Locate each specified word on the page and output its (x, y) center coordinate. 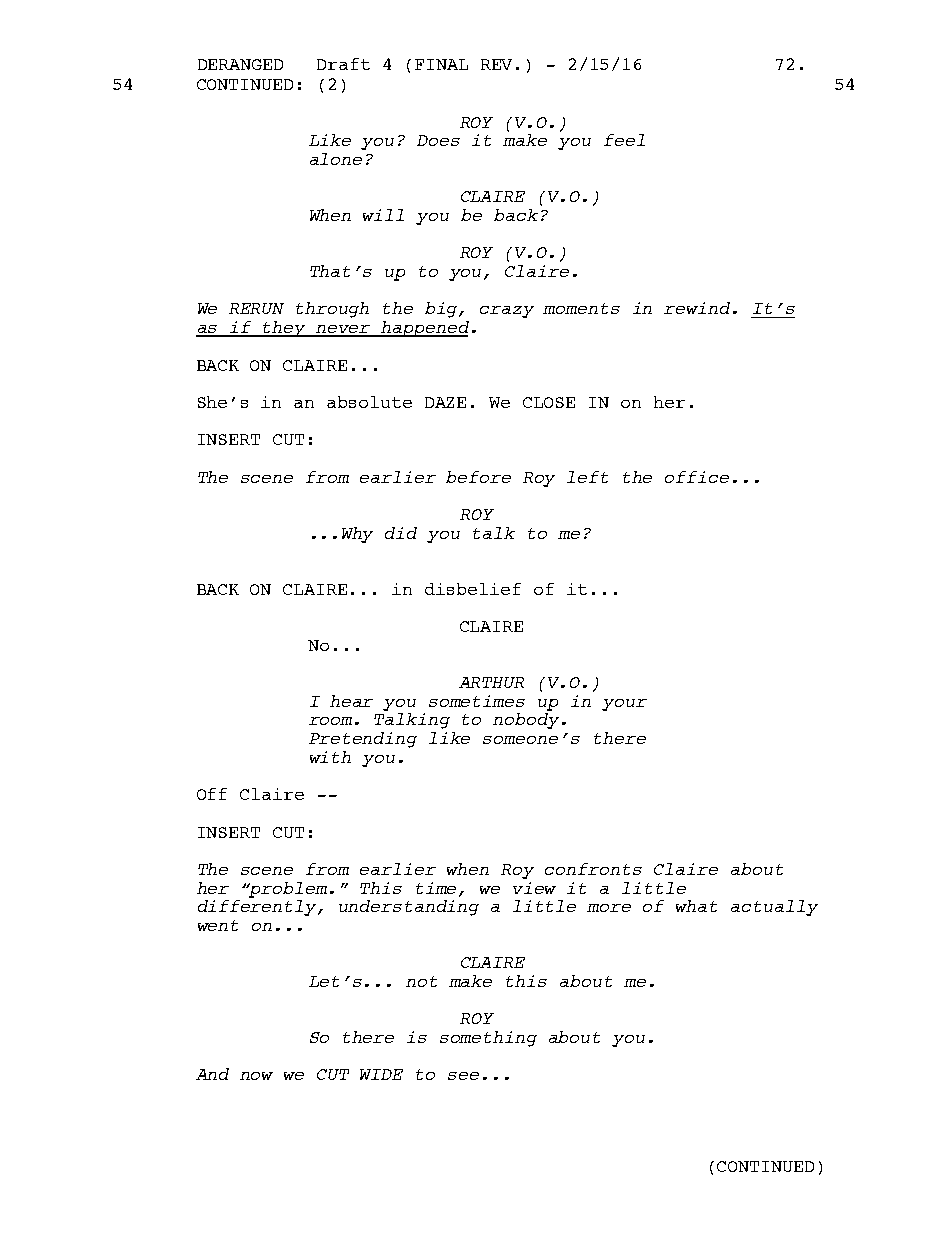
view (534, 888)
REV (496, 64)
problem (287, 890)
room (330, 721)
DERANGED (240, 64)
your (624, 705)
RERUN (256, 308)
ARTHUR (491, 682)
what (696, 906)
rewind (697, 308)
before (478, 477)
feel (624, 140)
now (256, 1076)
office (697, 477)
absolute (369, 402)
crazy (507, 312)
